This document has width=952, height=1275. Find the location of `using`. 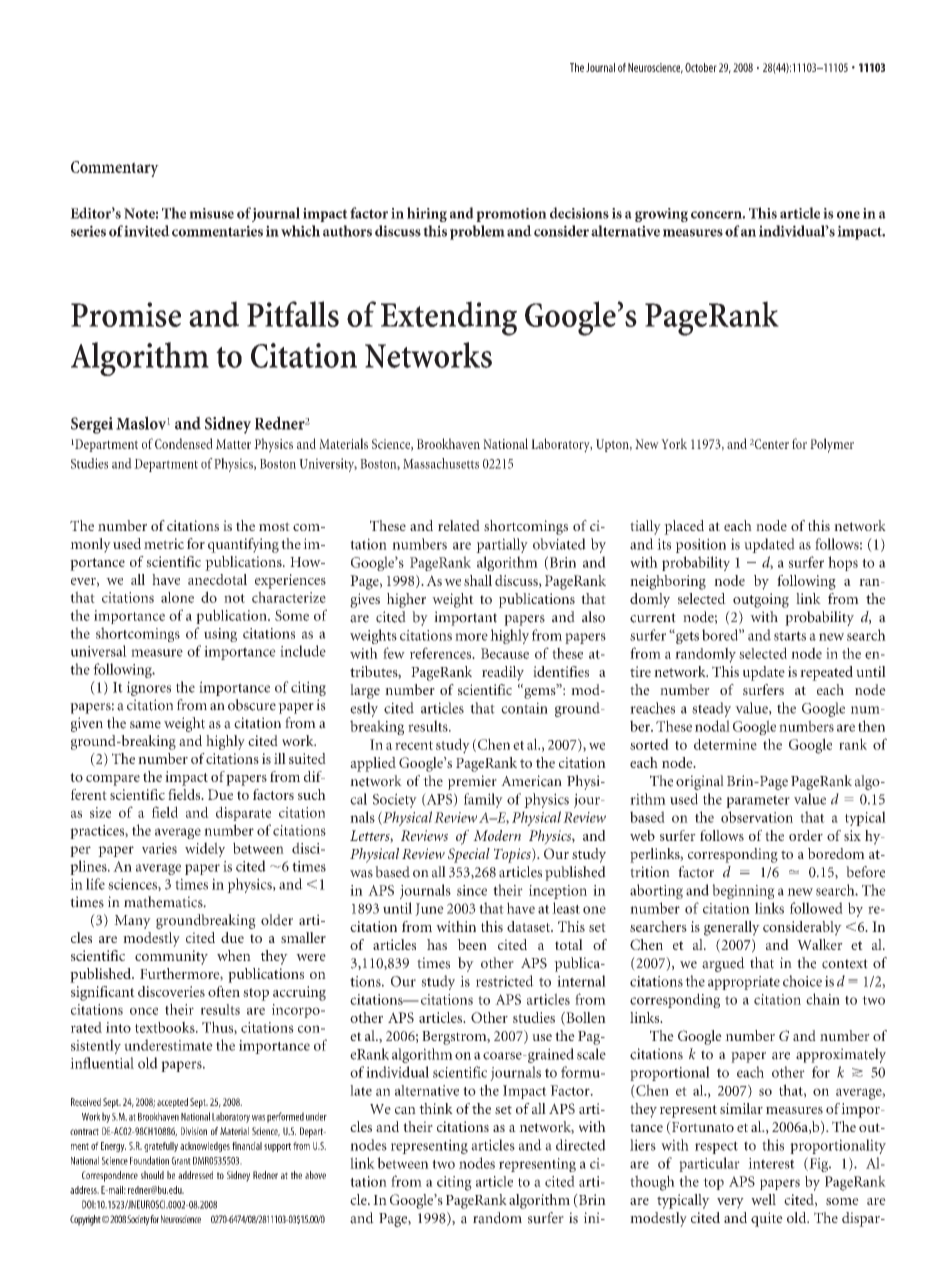

using is located at coordinates (220, 635).
